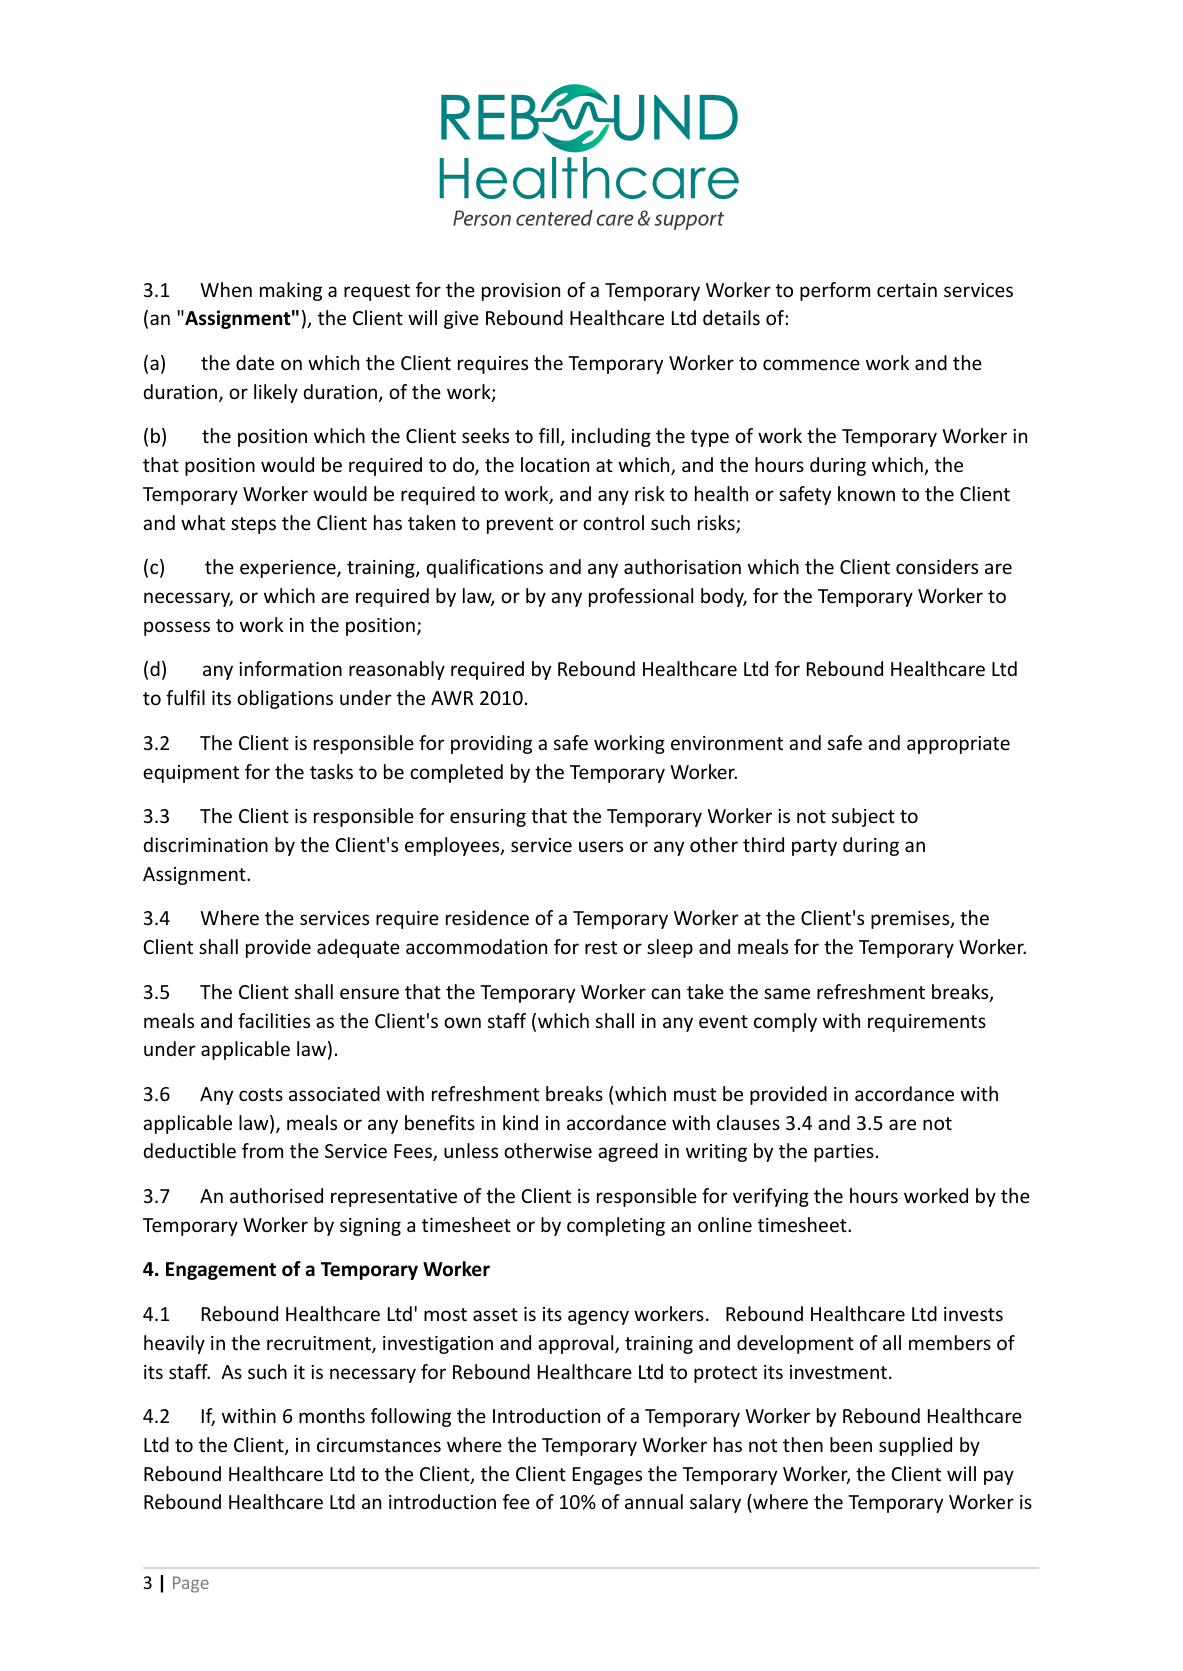 Image resolution: width=1183 pixels, height=1671 pixels. Describe the element at coordinates (521, 292) in the page. I see `provision` at that location.
